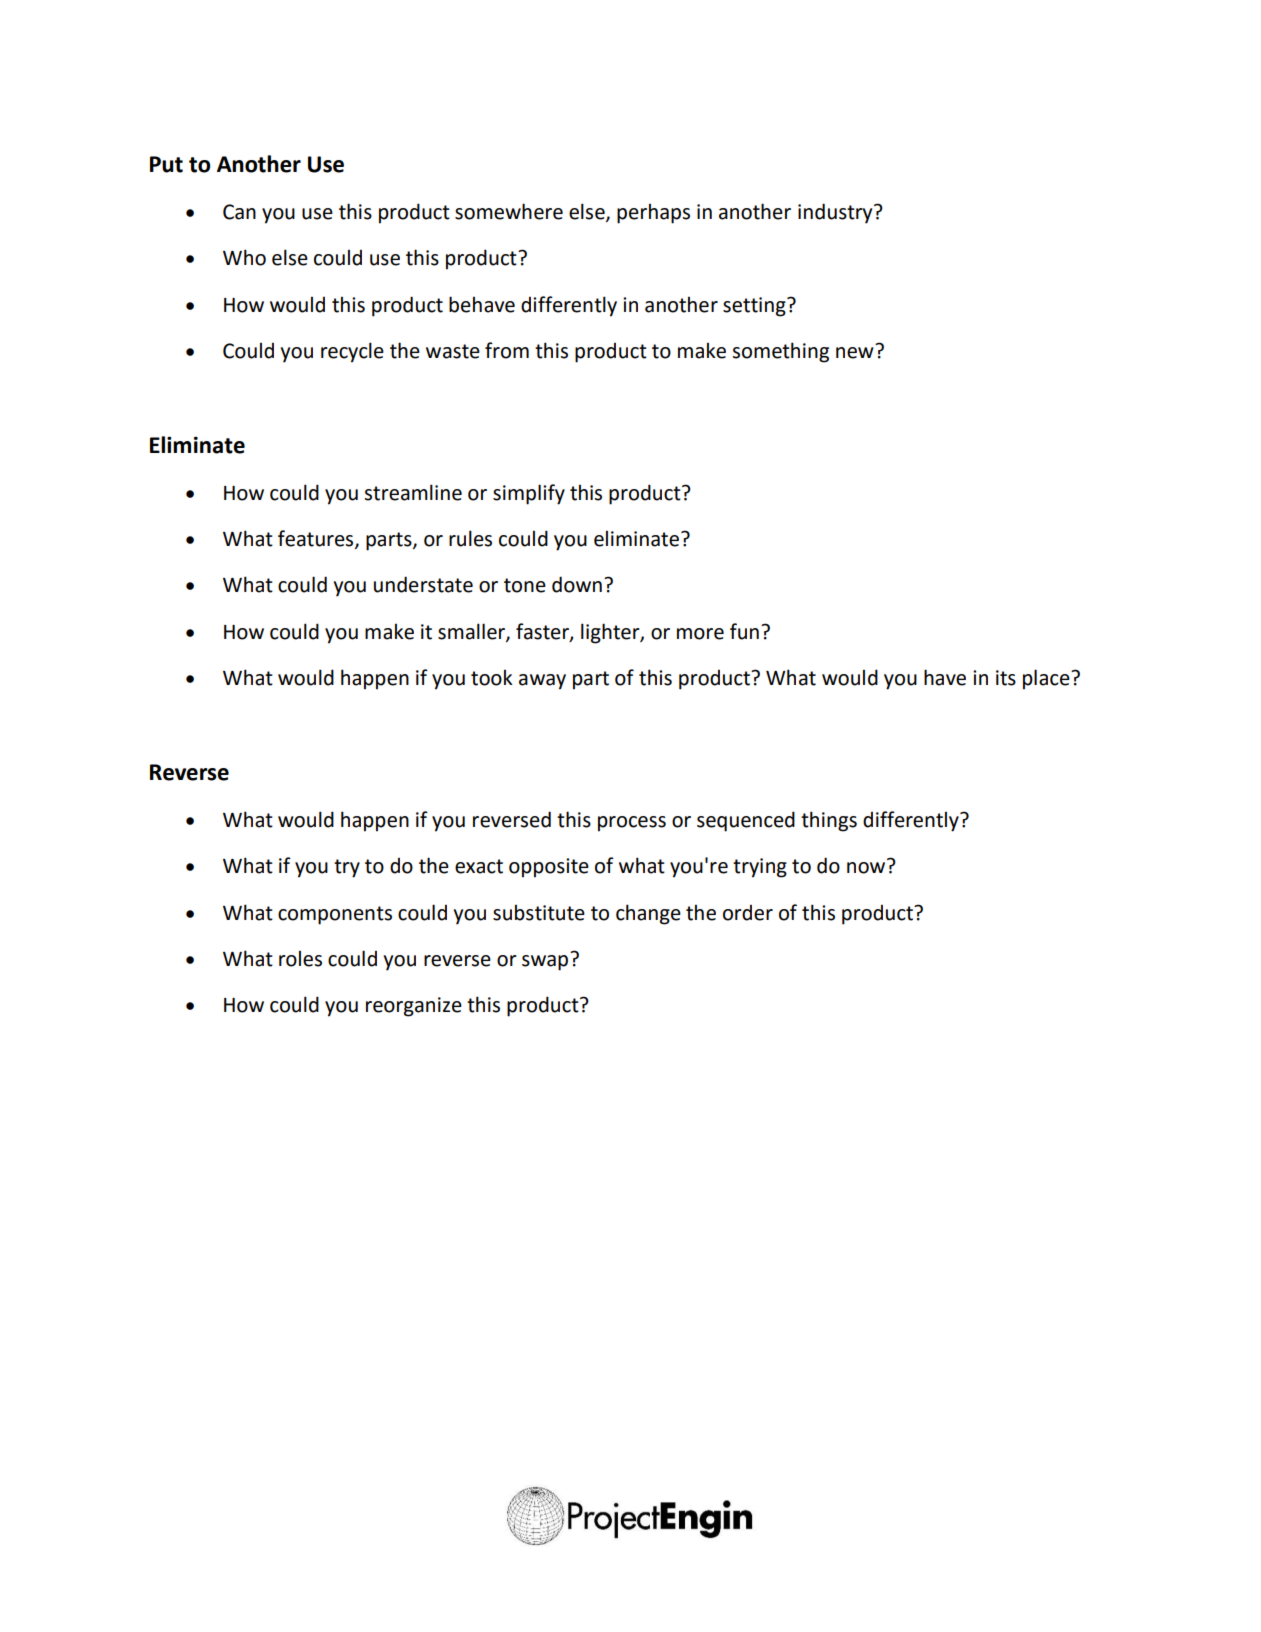  What do you see at coordinates (300, 959) in the page?
I see `roles` at bounding box center [300, 959].
